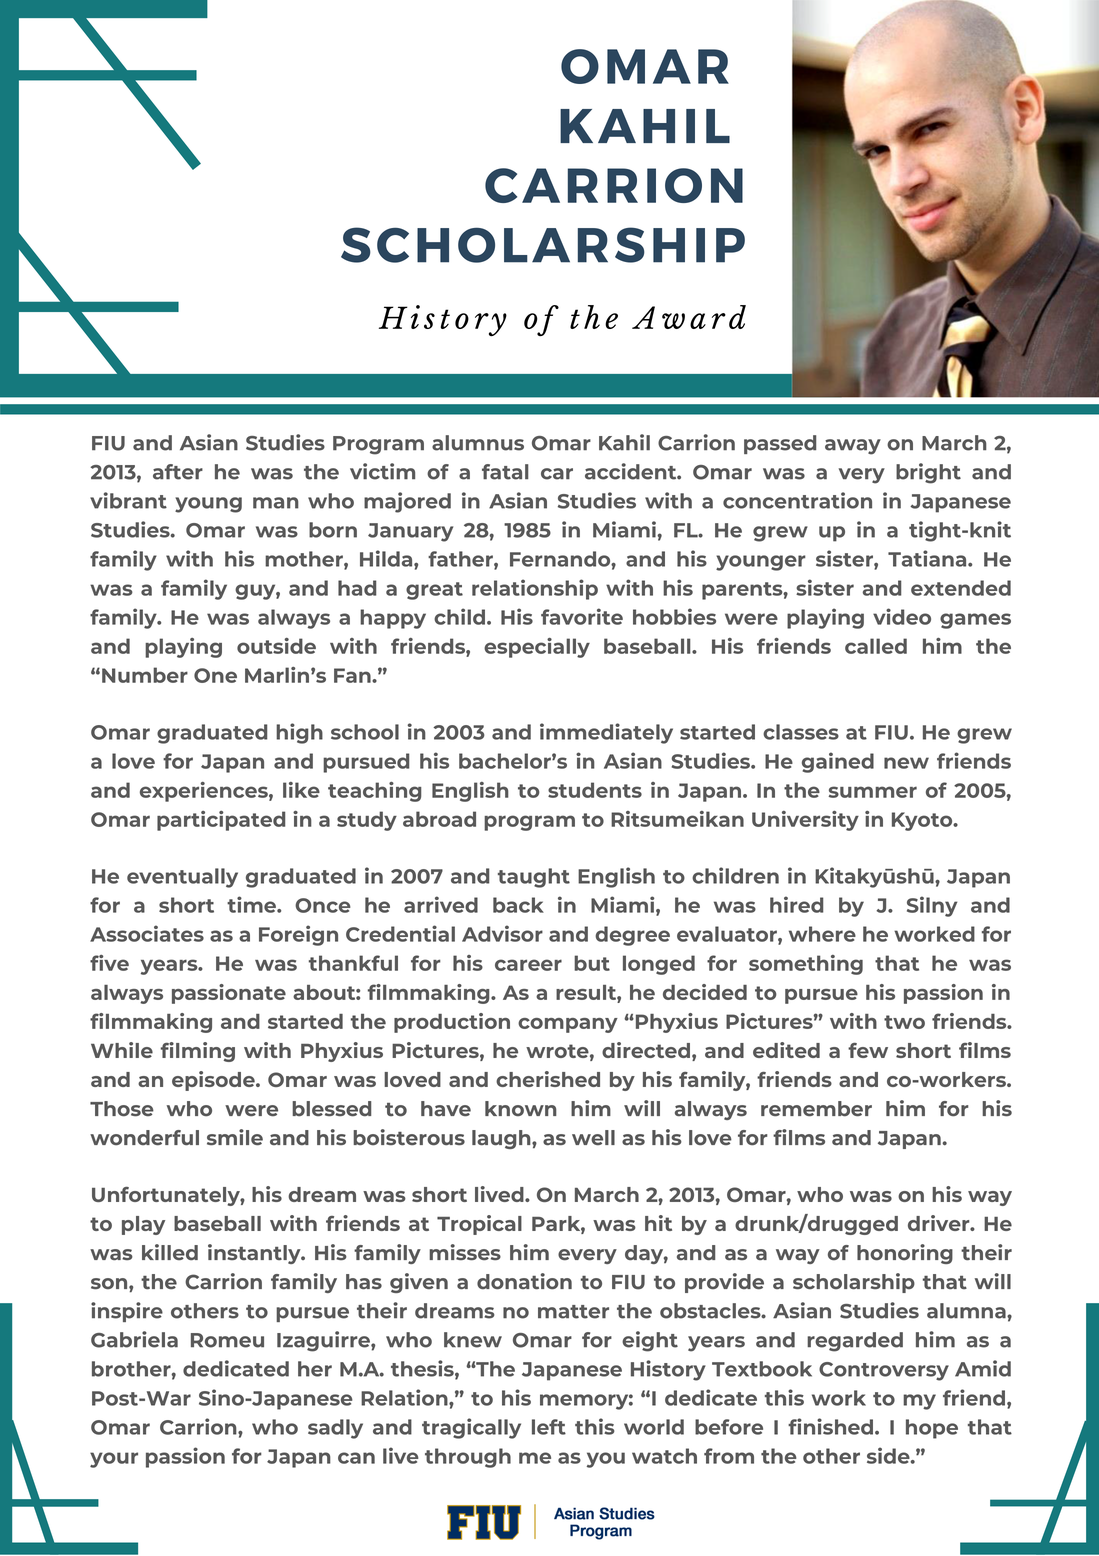 The height and width of the screenshot is (1556, 1099). Describe the element at coordinates (816, 1109) in the screenshot. I see `remember` at that location.
